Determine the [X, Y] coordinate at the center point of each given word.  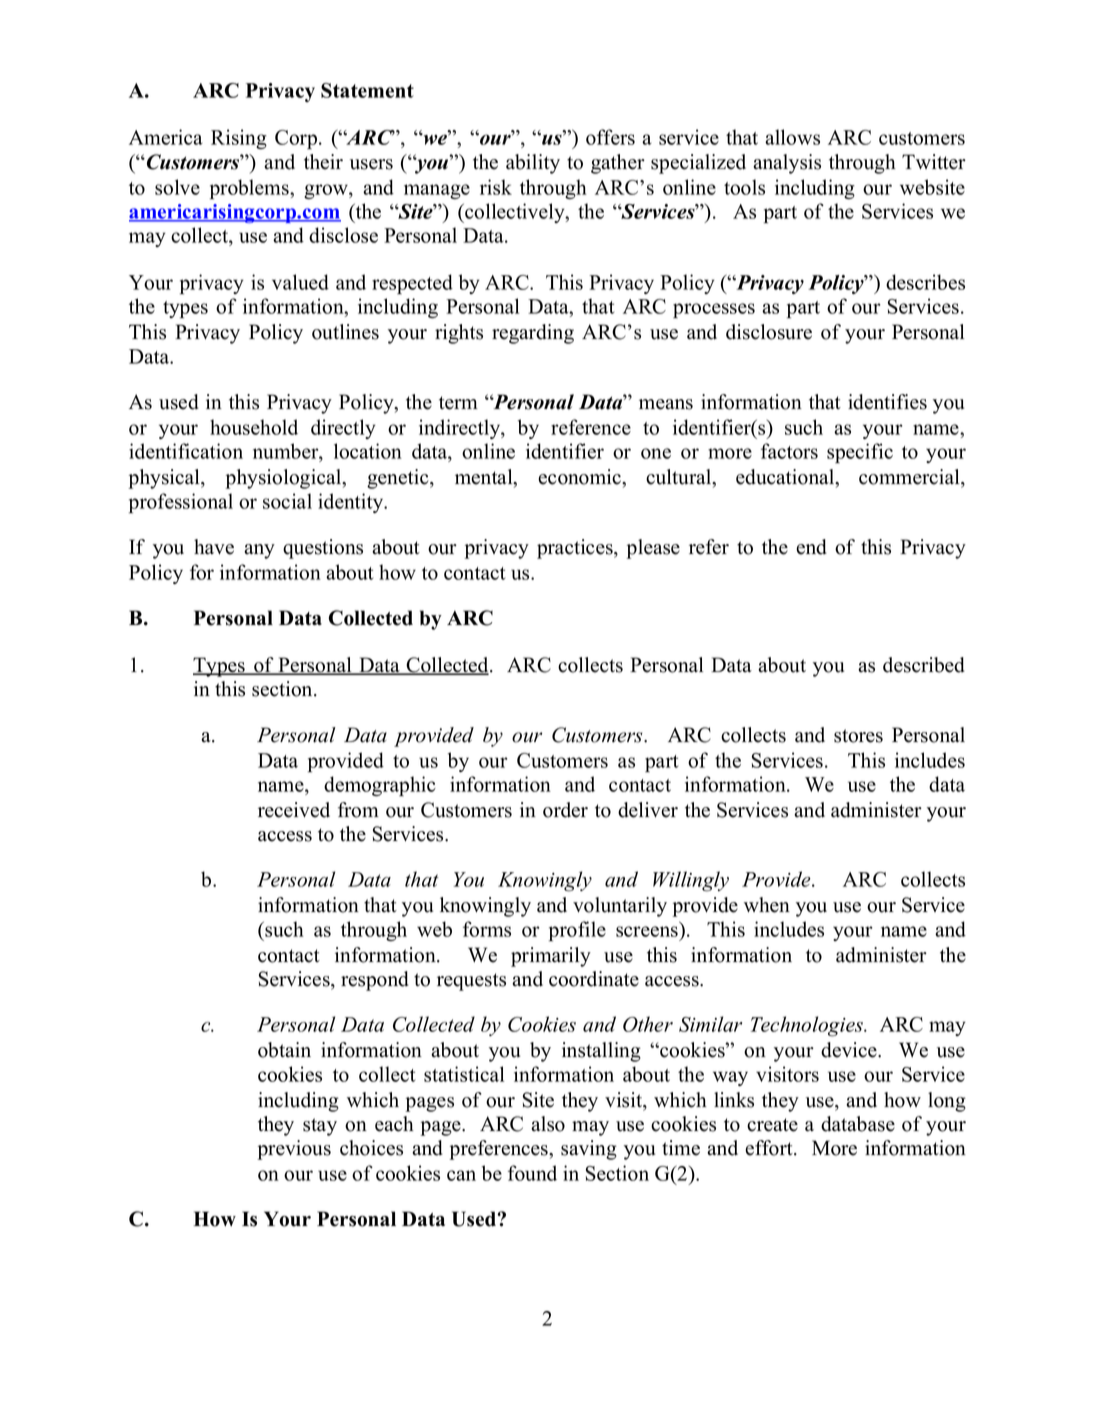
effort [770, 1148]
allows [792, 137]
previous [294, 1150]
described [924, 665]
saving [589, 1150]
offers [610, 137]
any [259, 551]
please [653, 549]
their [323, 162]
